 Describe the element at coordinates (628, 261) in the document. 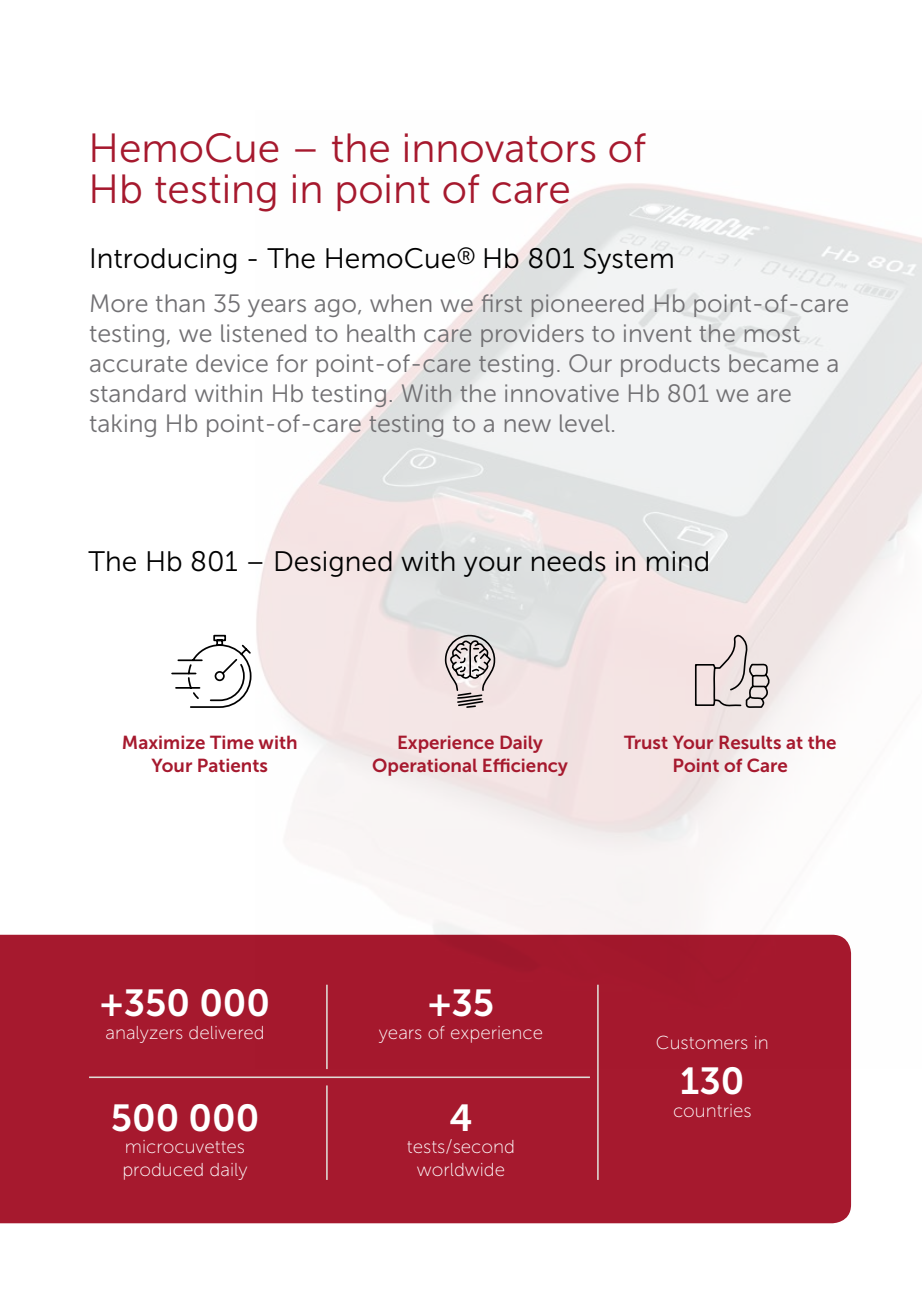

I see `System` at that location.
